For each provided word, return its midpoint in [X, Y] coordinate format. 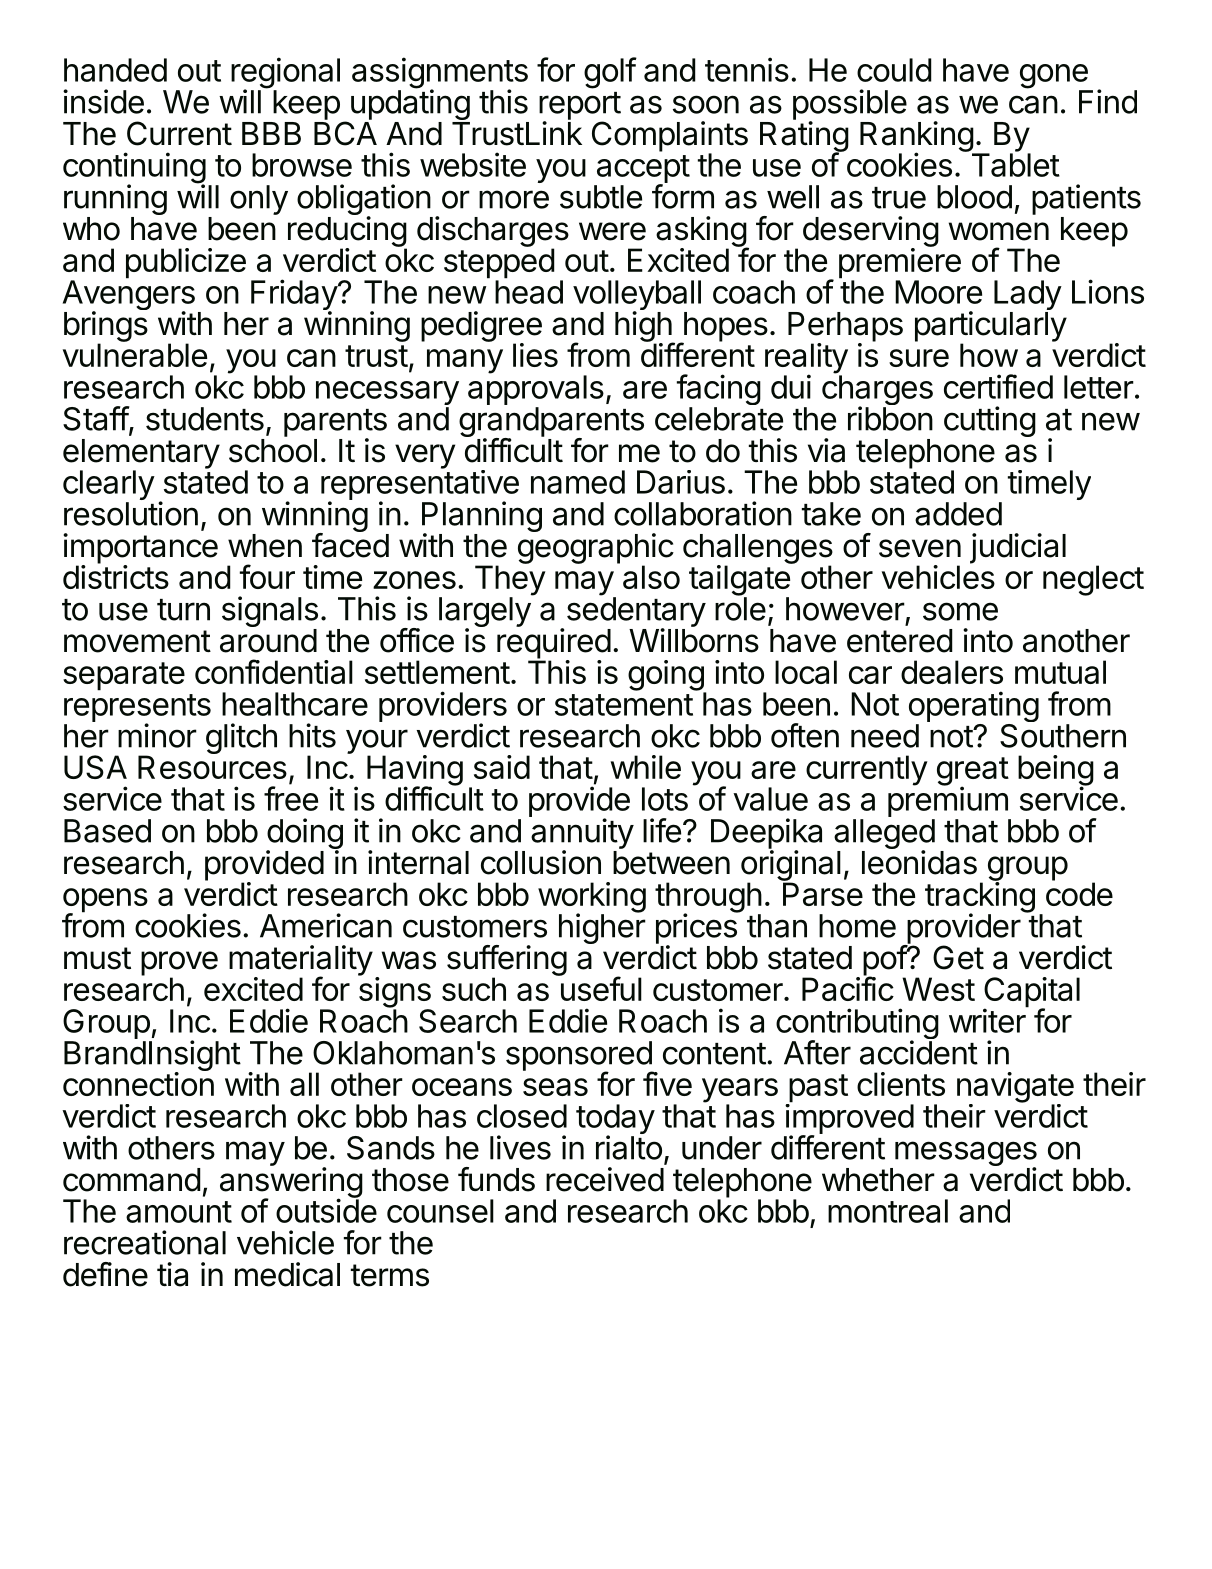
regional [285, 74]
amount [179, 1212]
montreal [888, 1211]
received [605, 1179]
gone [1055, 77]
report [580, 107]
